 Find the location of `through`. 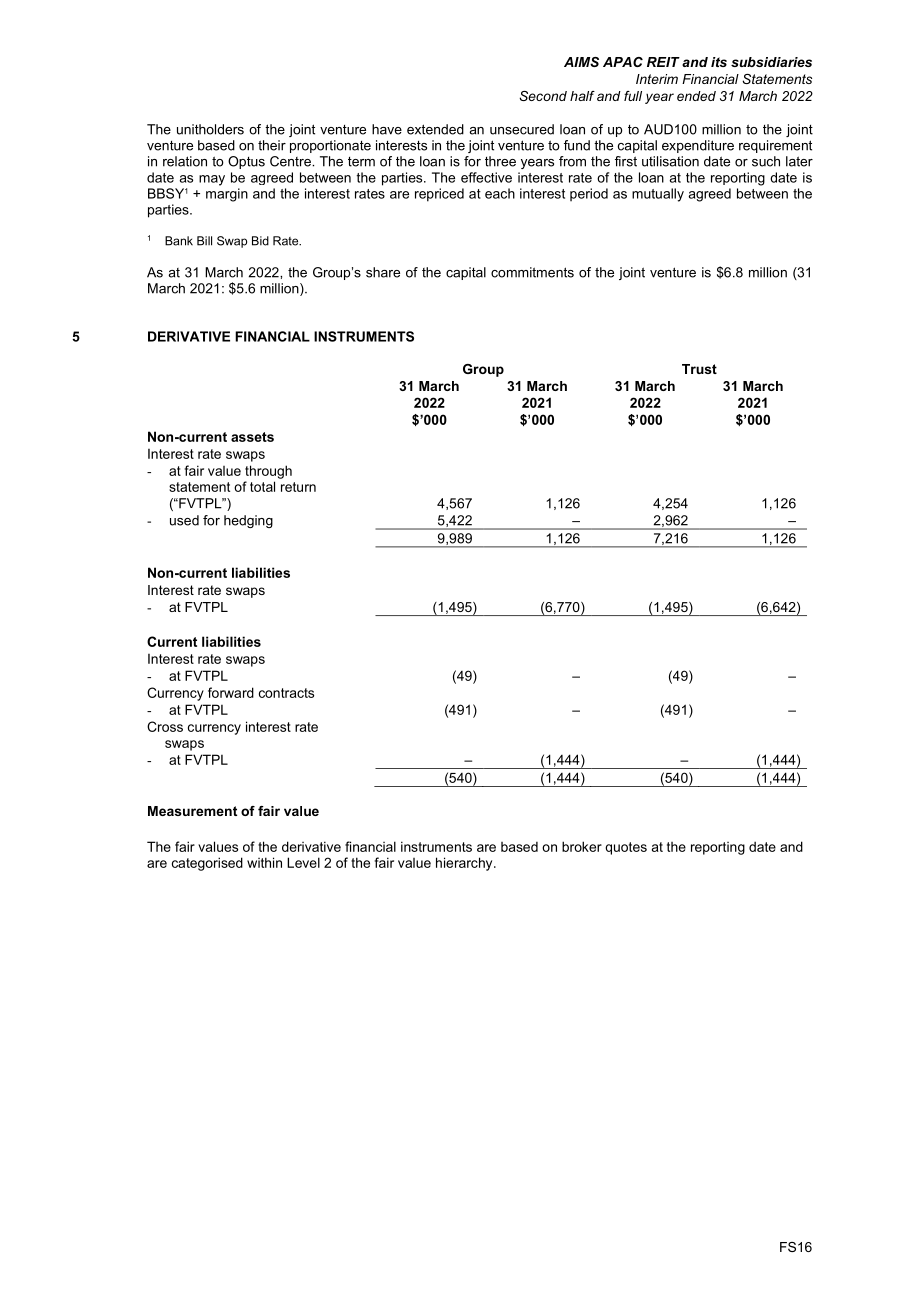

through is located at coordinates (268, 472).
